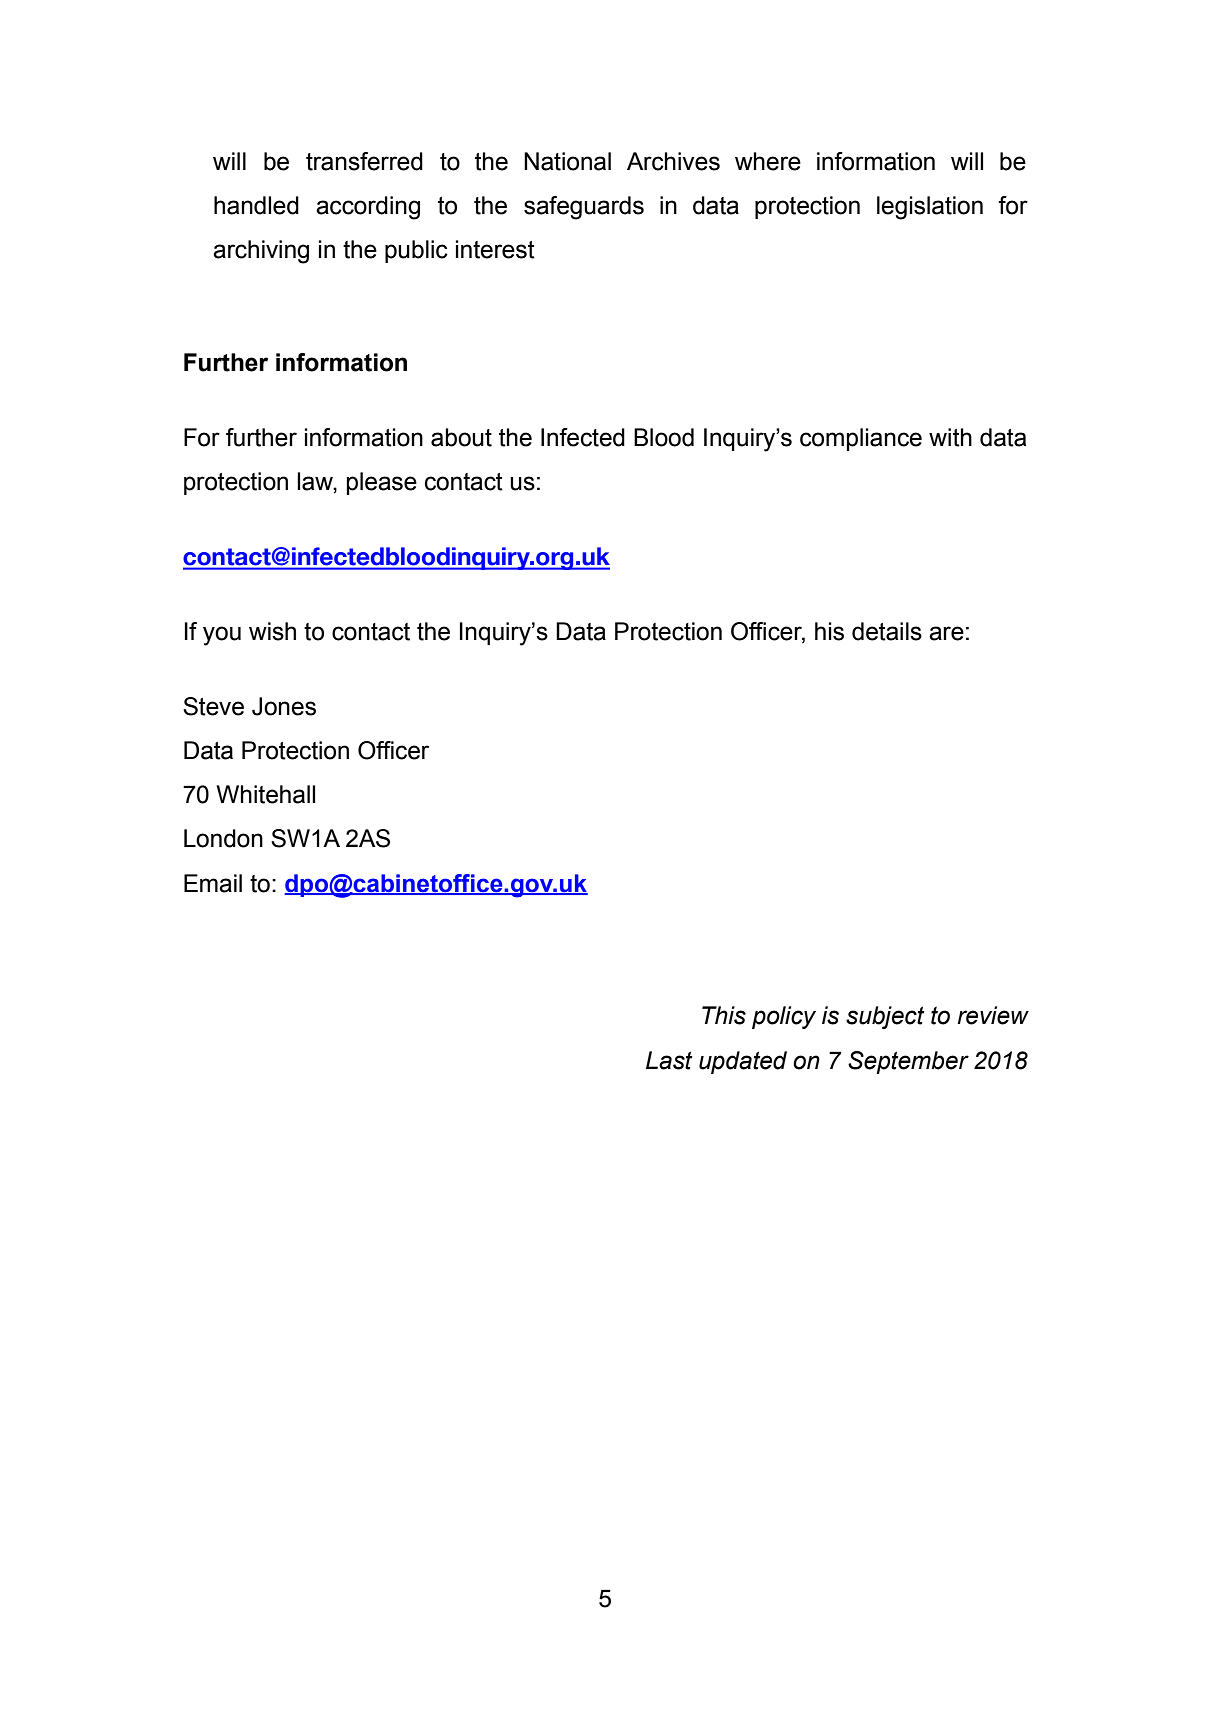 The width and height of the screenshot is (1212, 1713). I want to click on details, so click(887, 631).
